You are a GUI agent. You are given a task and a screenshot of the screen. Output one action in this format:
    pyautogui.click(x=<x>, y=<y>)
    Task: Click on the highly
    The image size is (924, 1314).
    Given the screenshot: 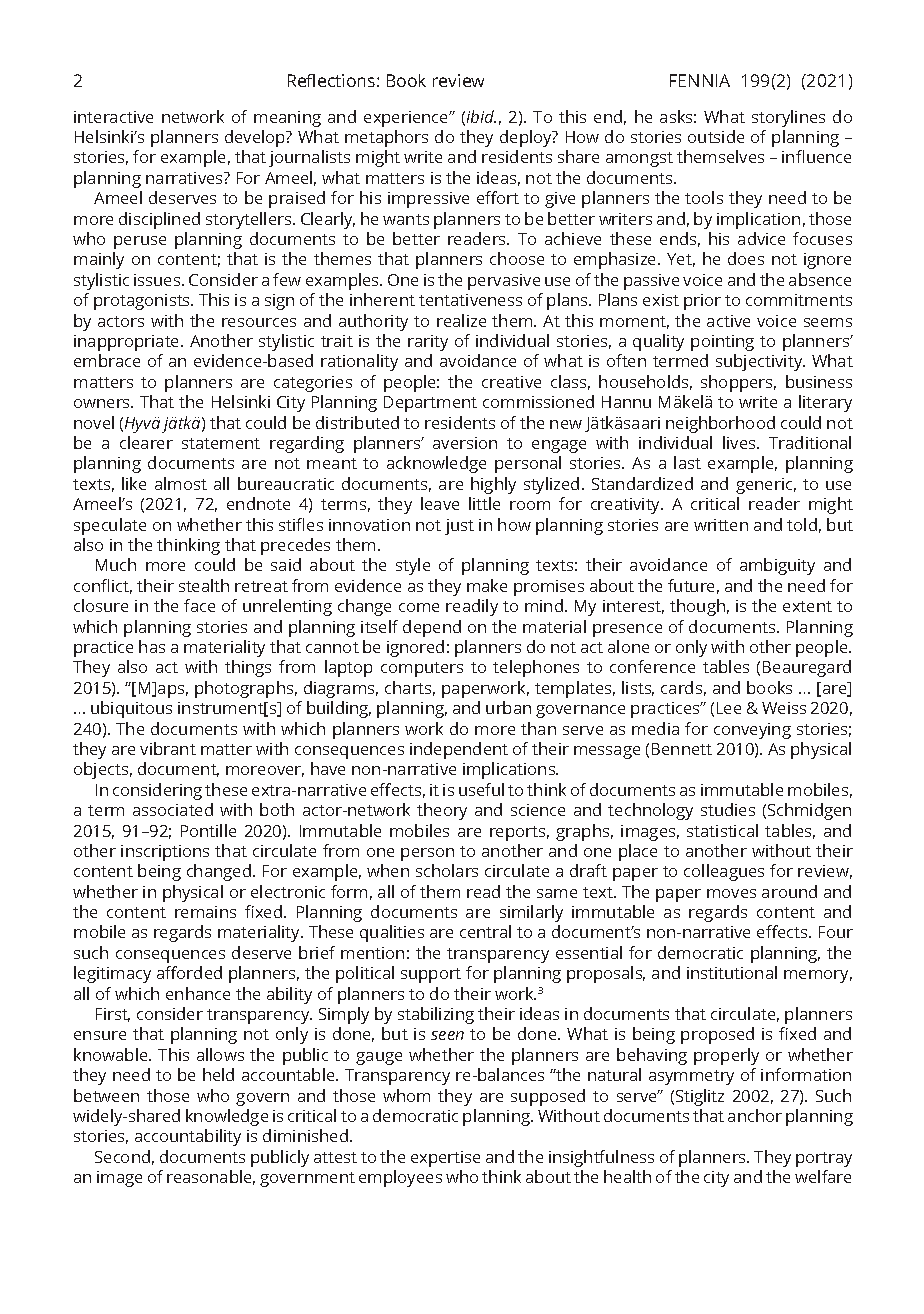 What is the action you would take?
    pyautogui.click(x=493, y=485)
